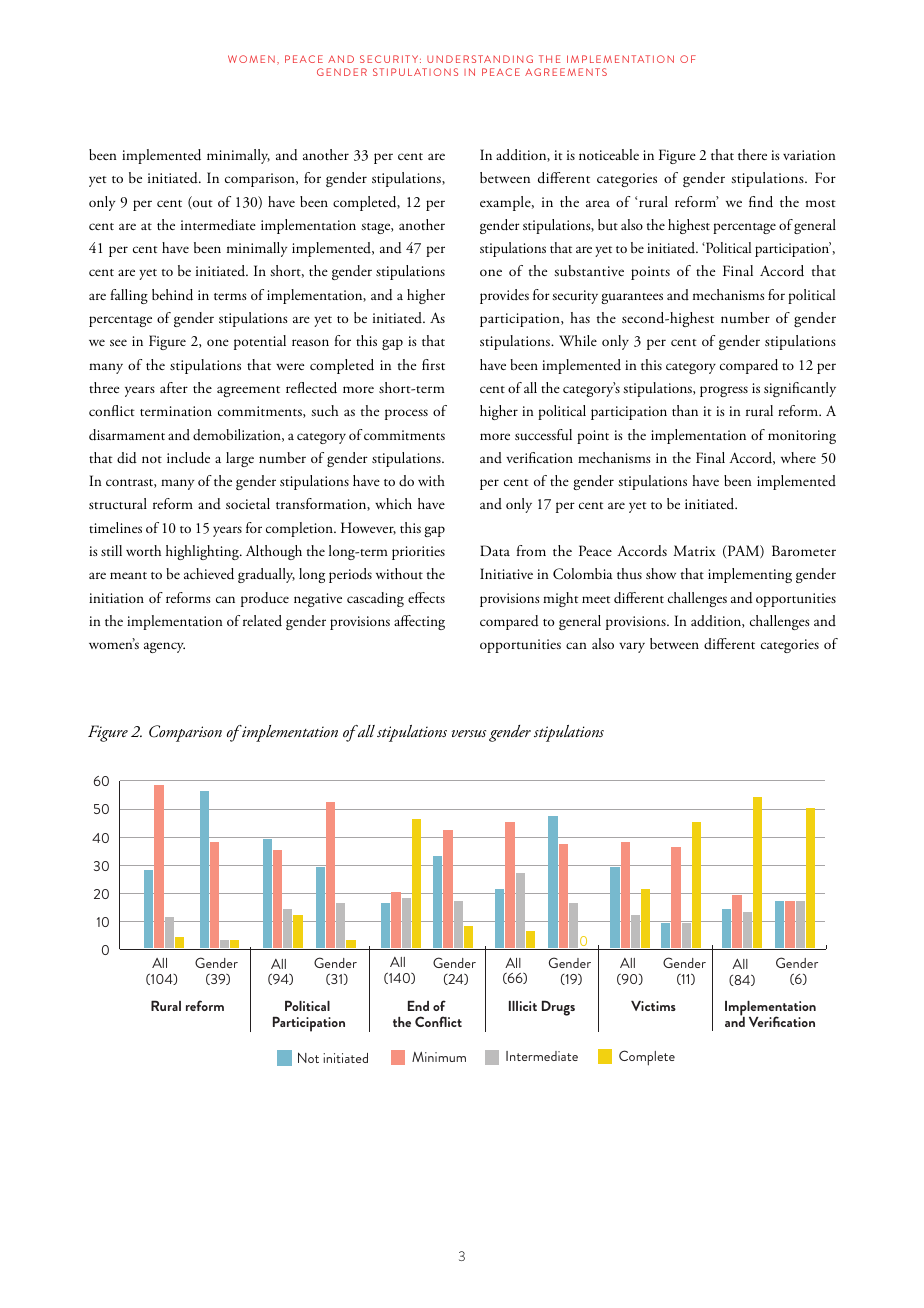 The image size is (924, 1308). What do you see at coordinates (761, 202) in the screenshot?
I see `find` at bounding box center [761, 202].
